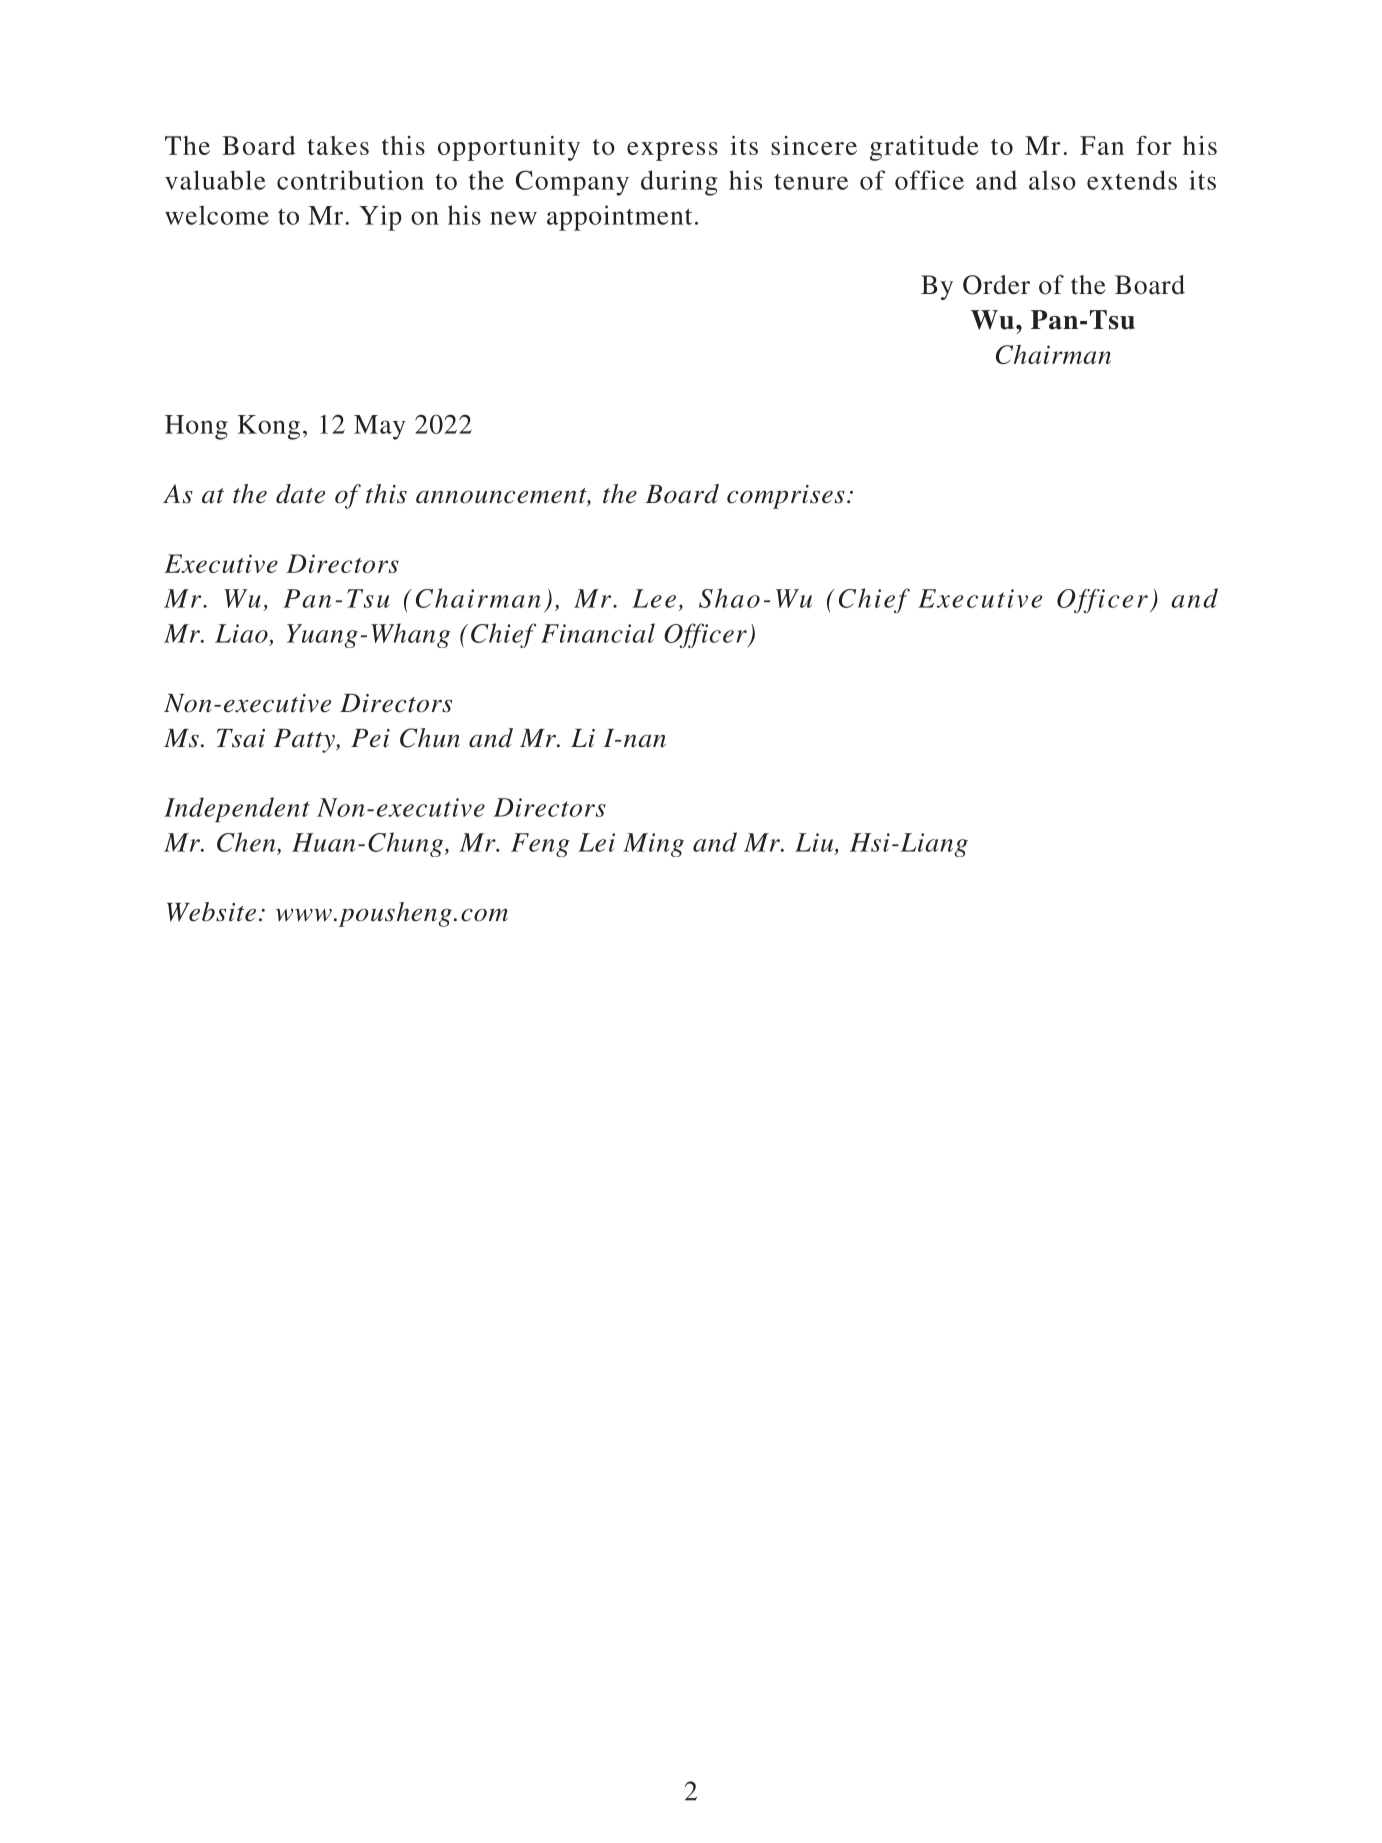 The height and width of the document is (1843, 1382). What do you see at coordinates (996, 285) in the document?
I see `Order` at bounding box center [996, 285].
